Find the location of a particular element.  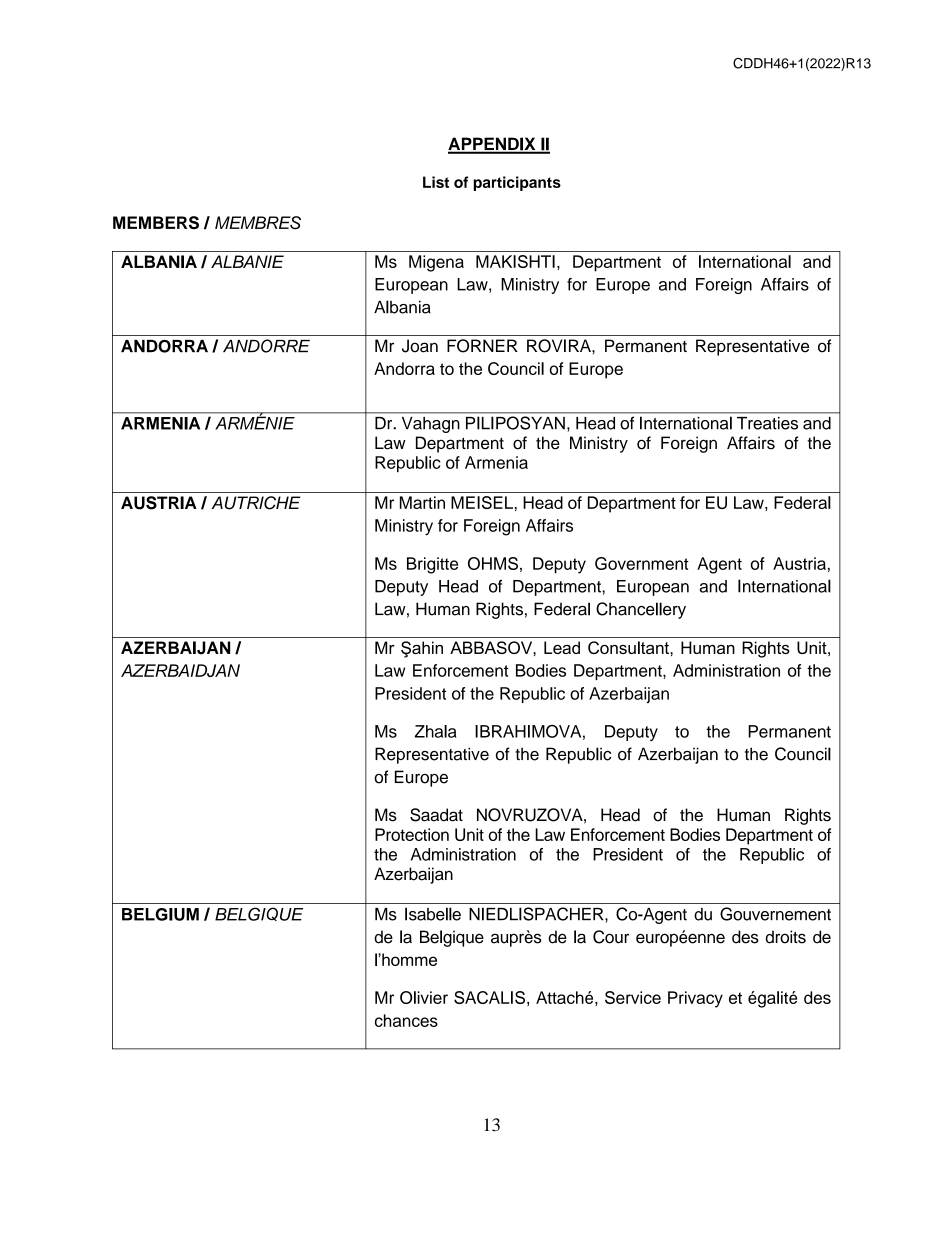

Joan is located at coordinates (420, 346).
